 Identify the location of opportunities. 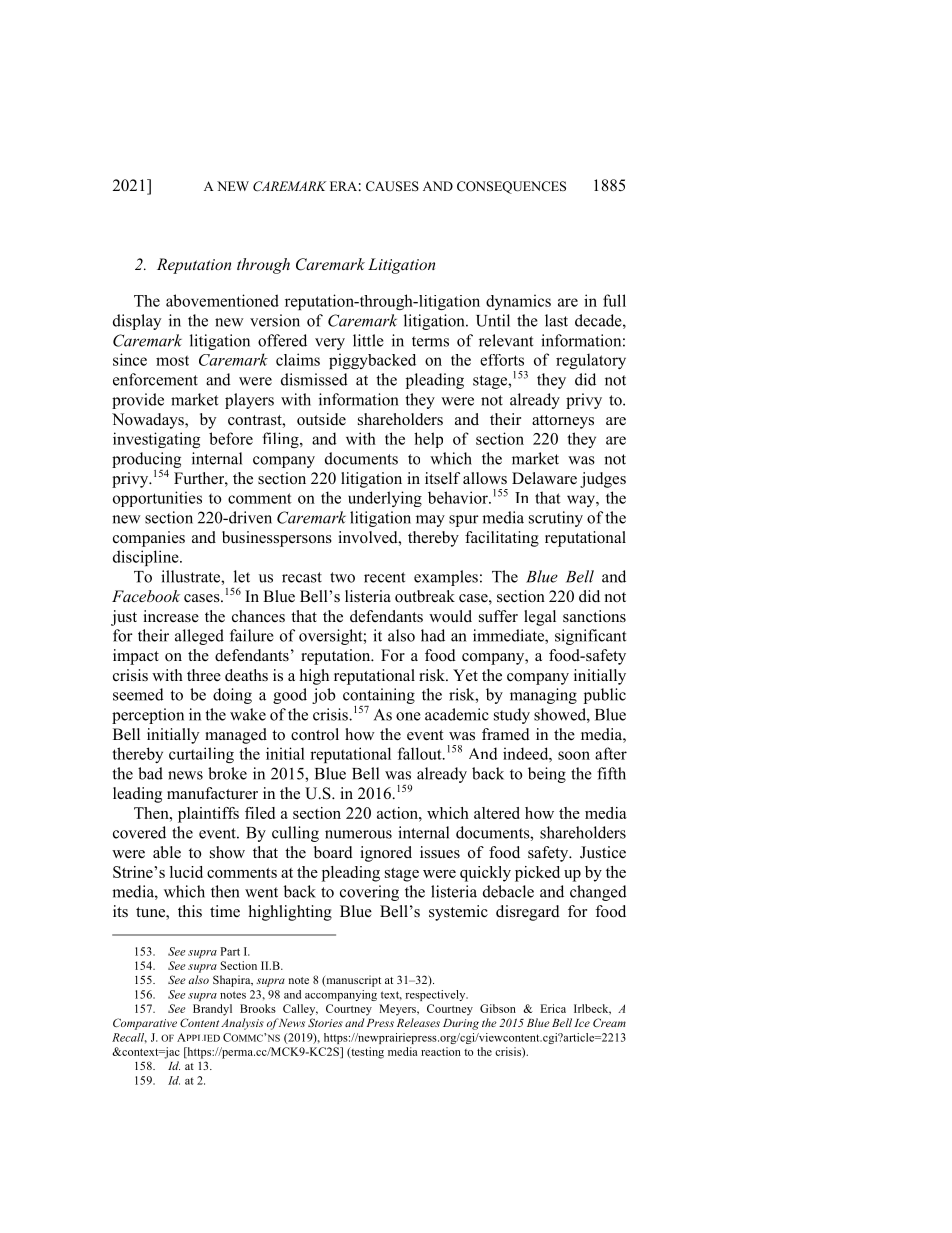
(157, 499).
